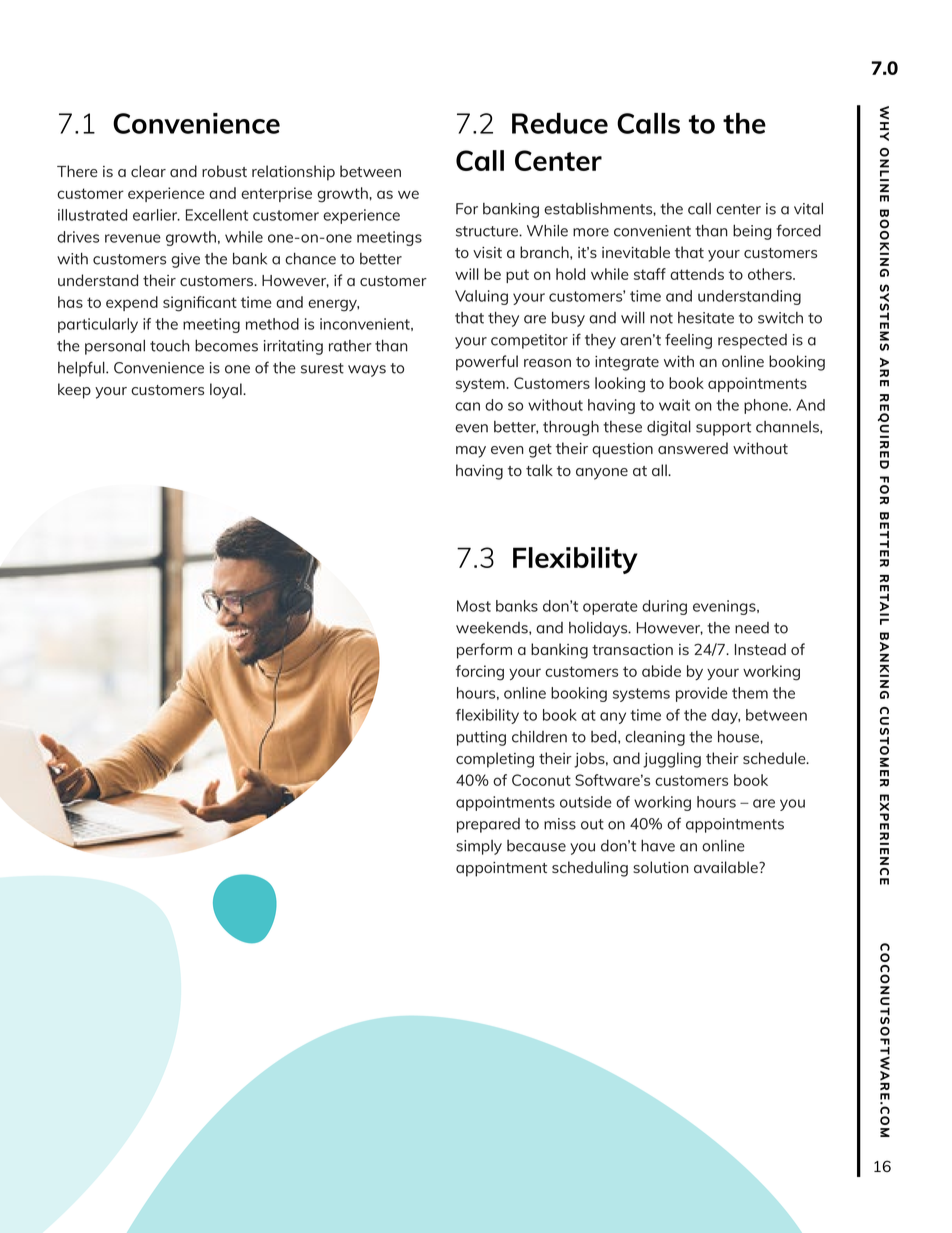  What do you see at coordinates (702, 694) in the document?
I see `provide` at bounding box center [702, 694].
